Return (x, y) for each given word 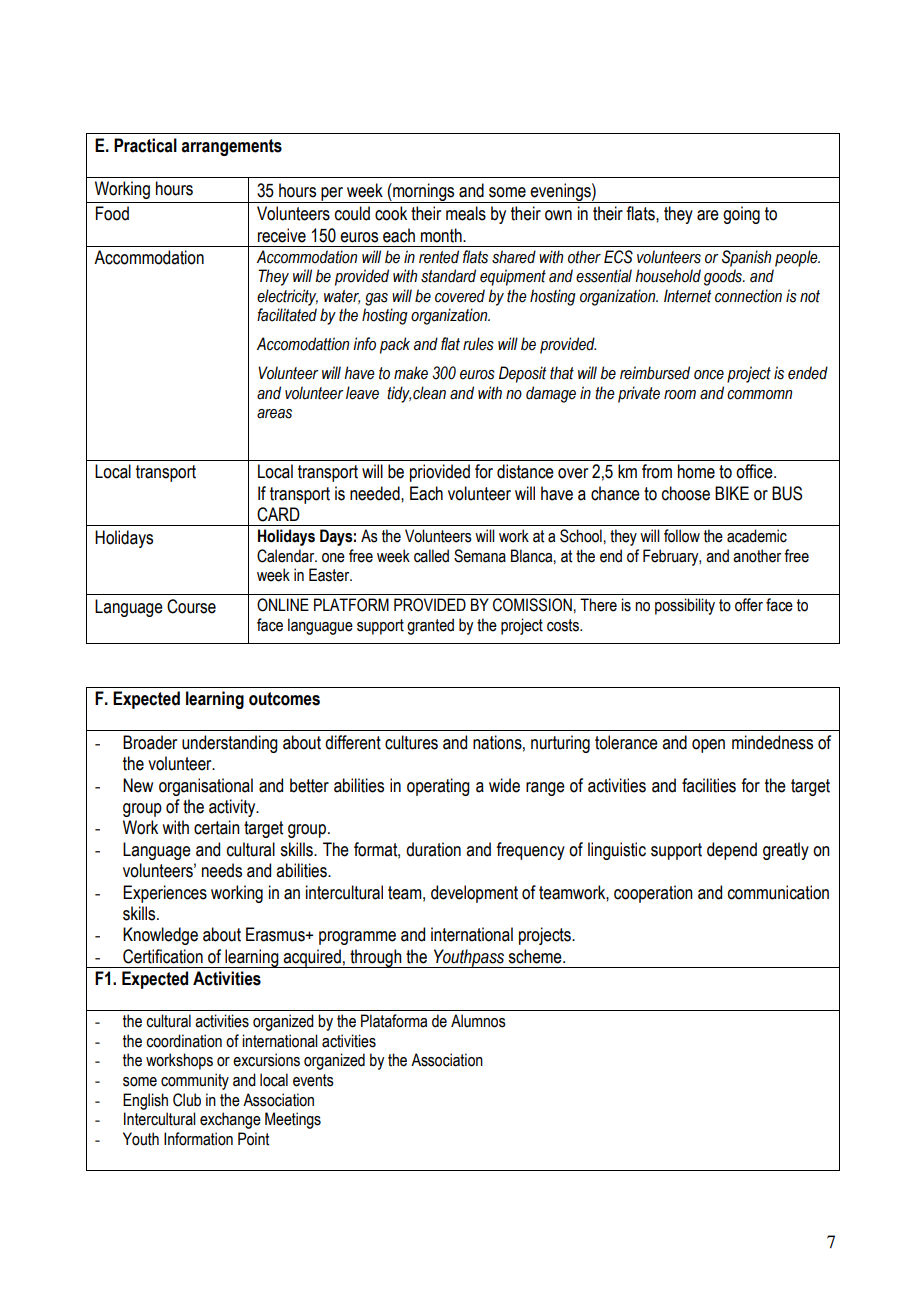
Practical (145, 145)
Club (187, 1100)
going (741, 215)
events (313, 1080)
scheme (536, 956)
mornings (424, 193)
